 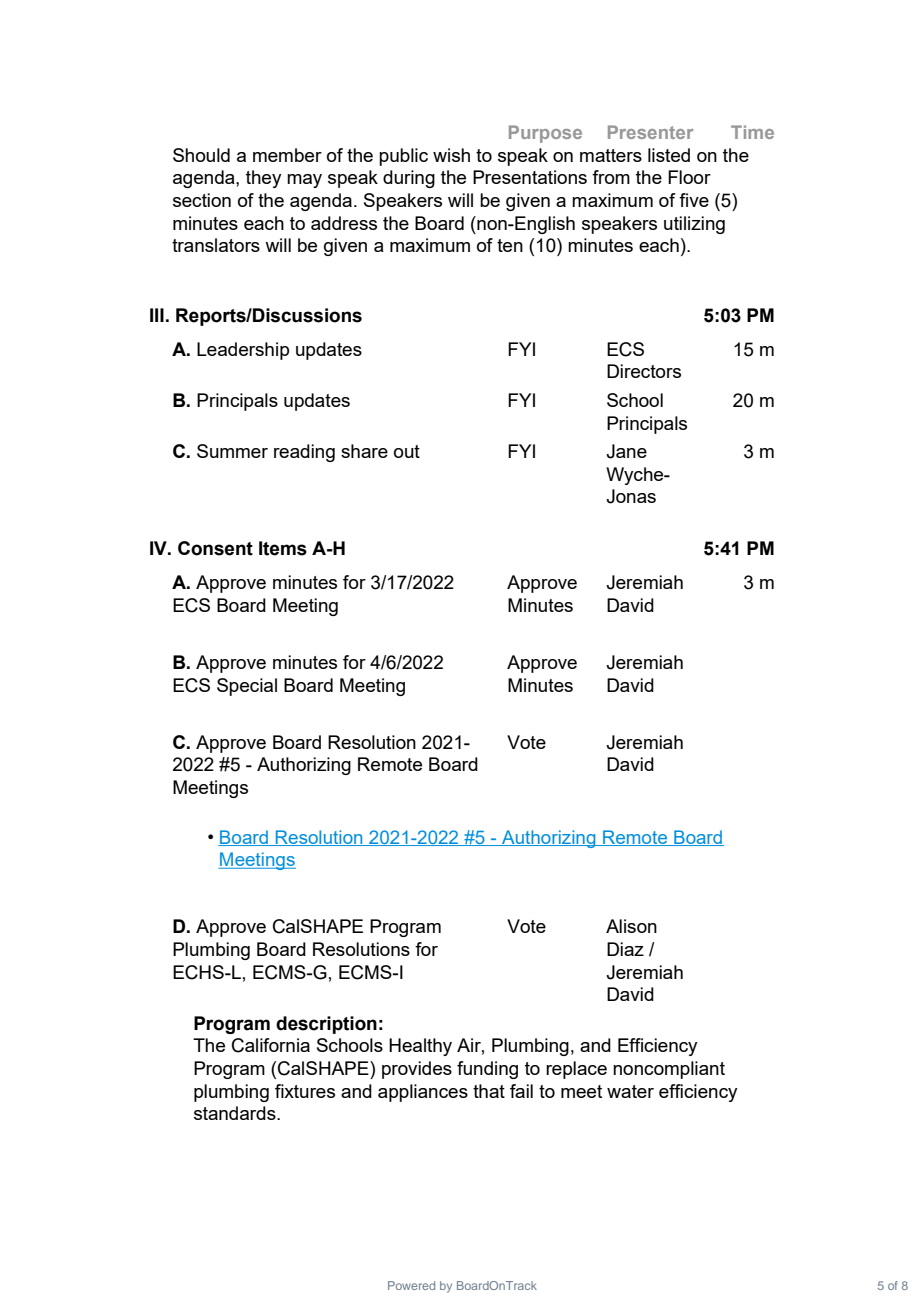 What do you see at coordinates (420, 1047) in the page?
I see `Healthy` at bounding box center [420, 1047].
